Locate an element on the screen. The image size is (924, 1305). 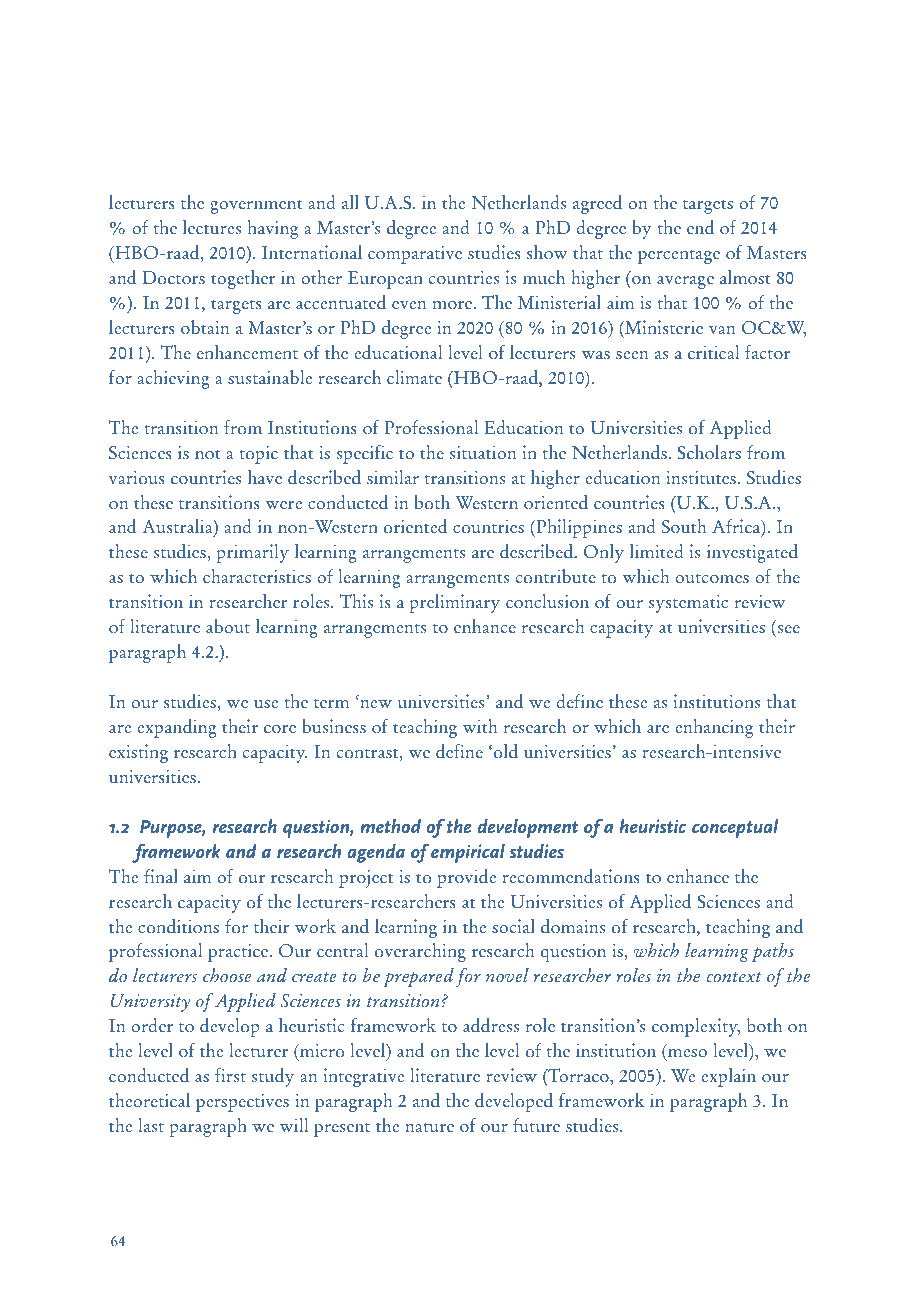
preliminary is located at coordinates (454, 603).
